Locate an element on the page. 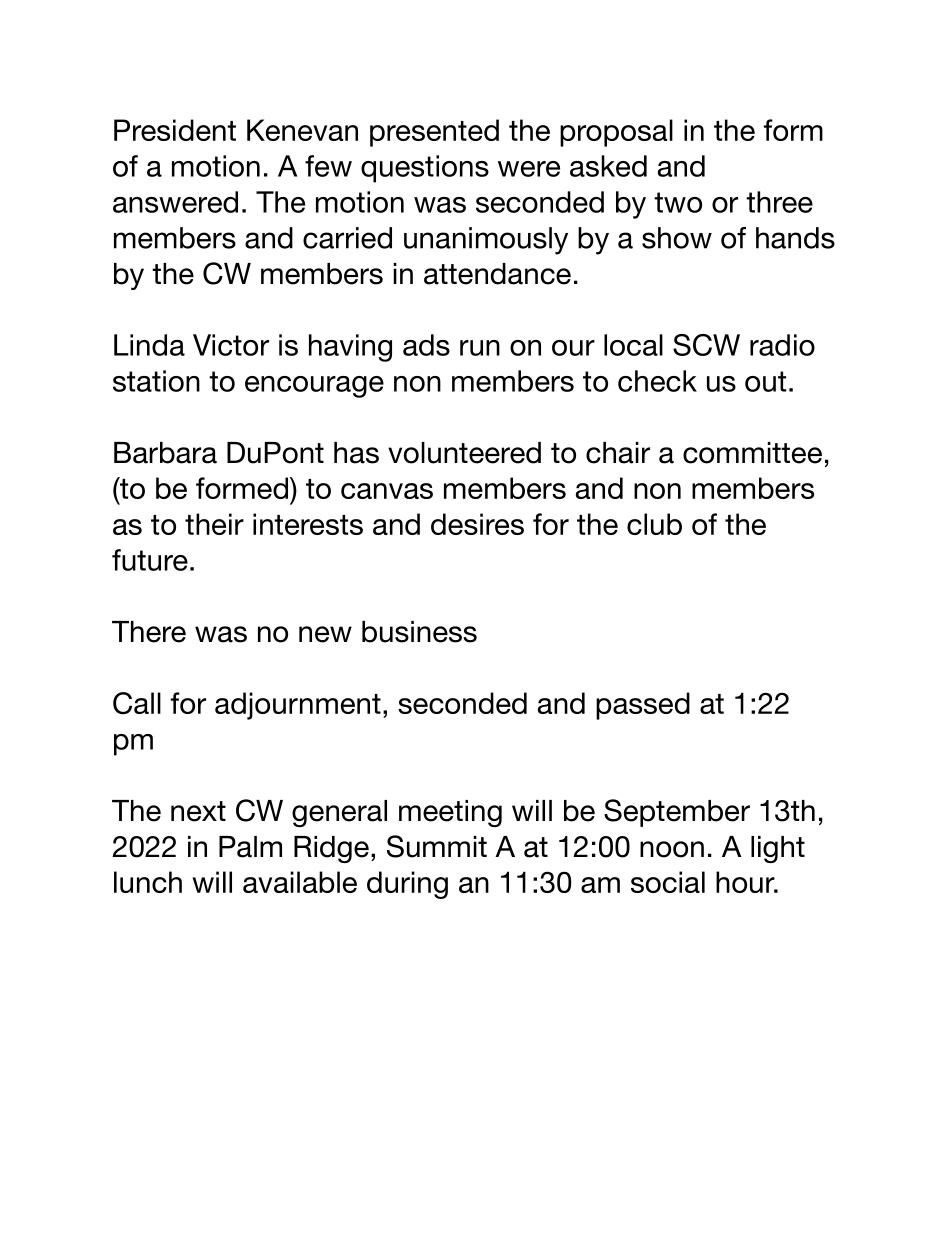 The width and height of the page is (952, 1233). presented is located at coordinates (434, 133).
